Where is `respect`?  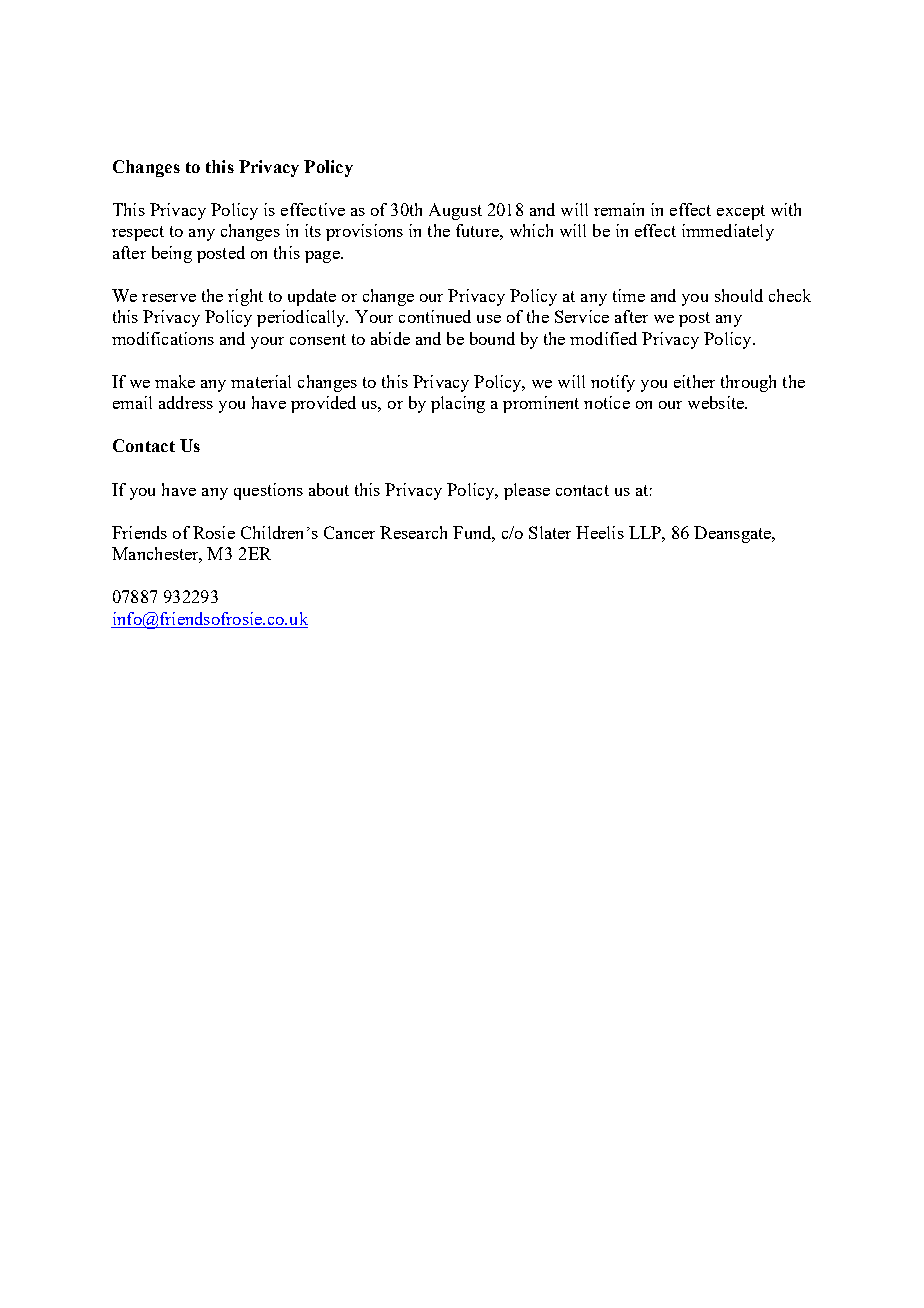 respect is located at coordinates (138, 233).
